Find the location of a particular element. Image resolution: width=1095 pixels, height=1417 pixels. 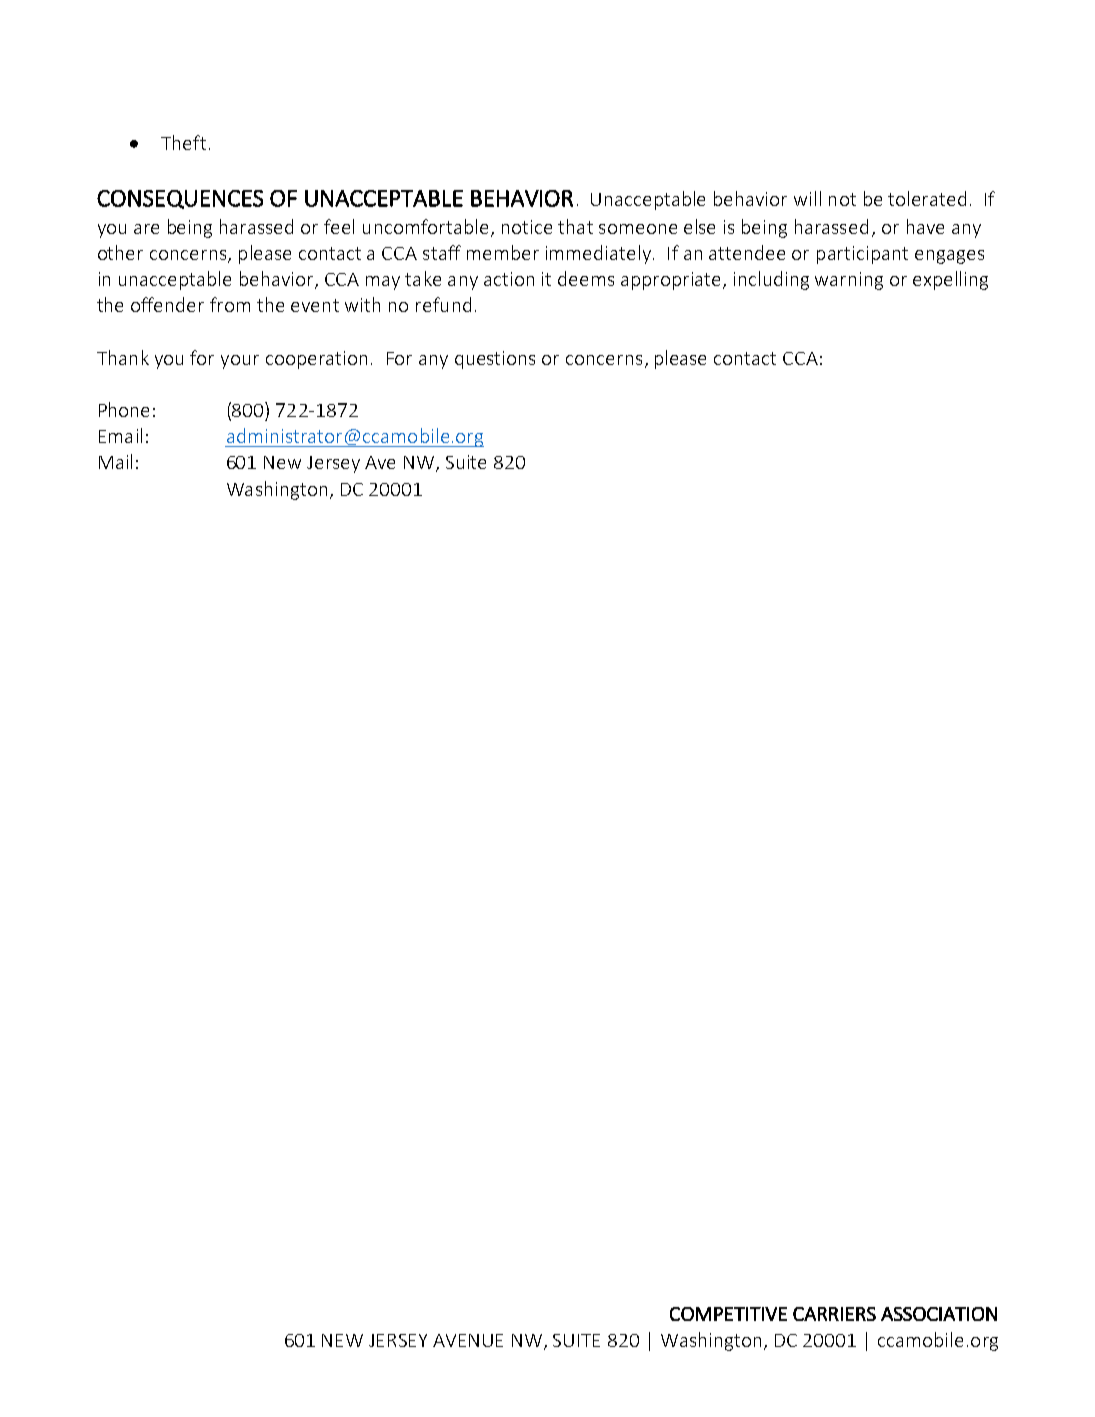

questions is located at coordinates (495, 360).
